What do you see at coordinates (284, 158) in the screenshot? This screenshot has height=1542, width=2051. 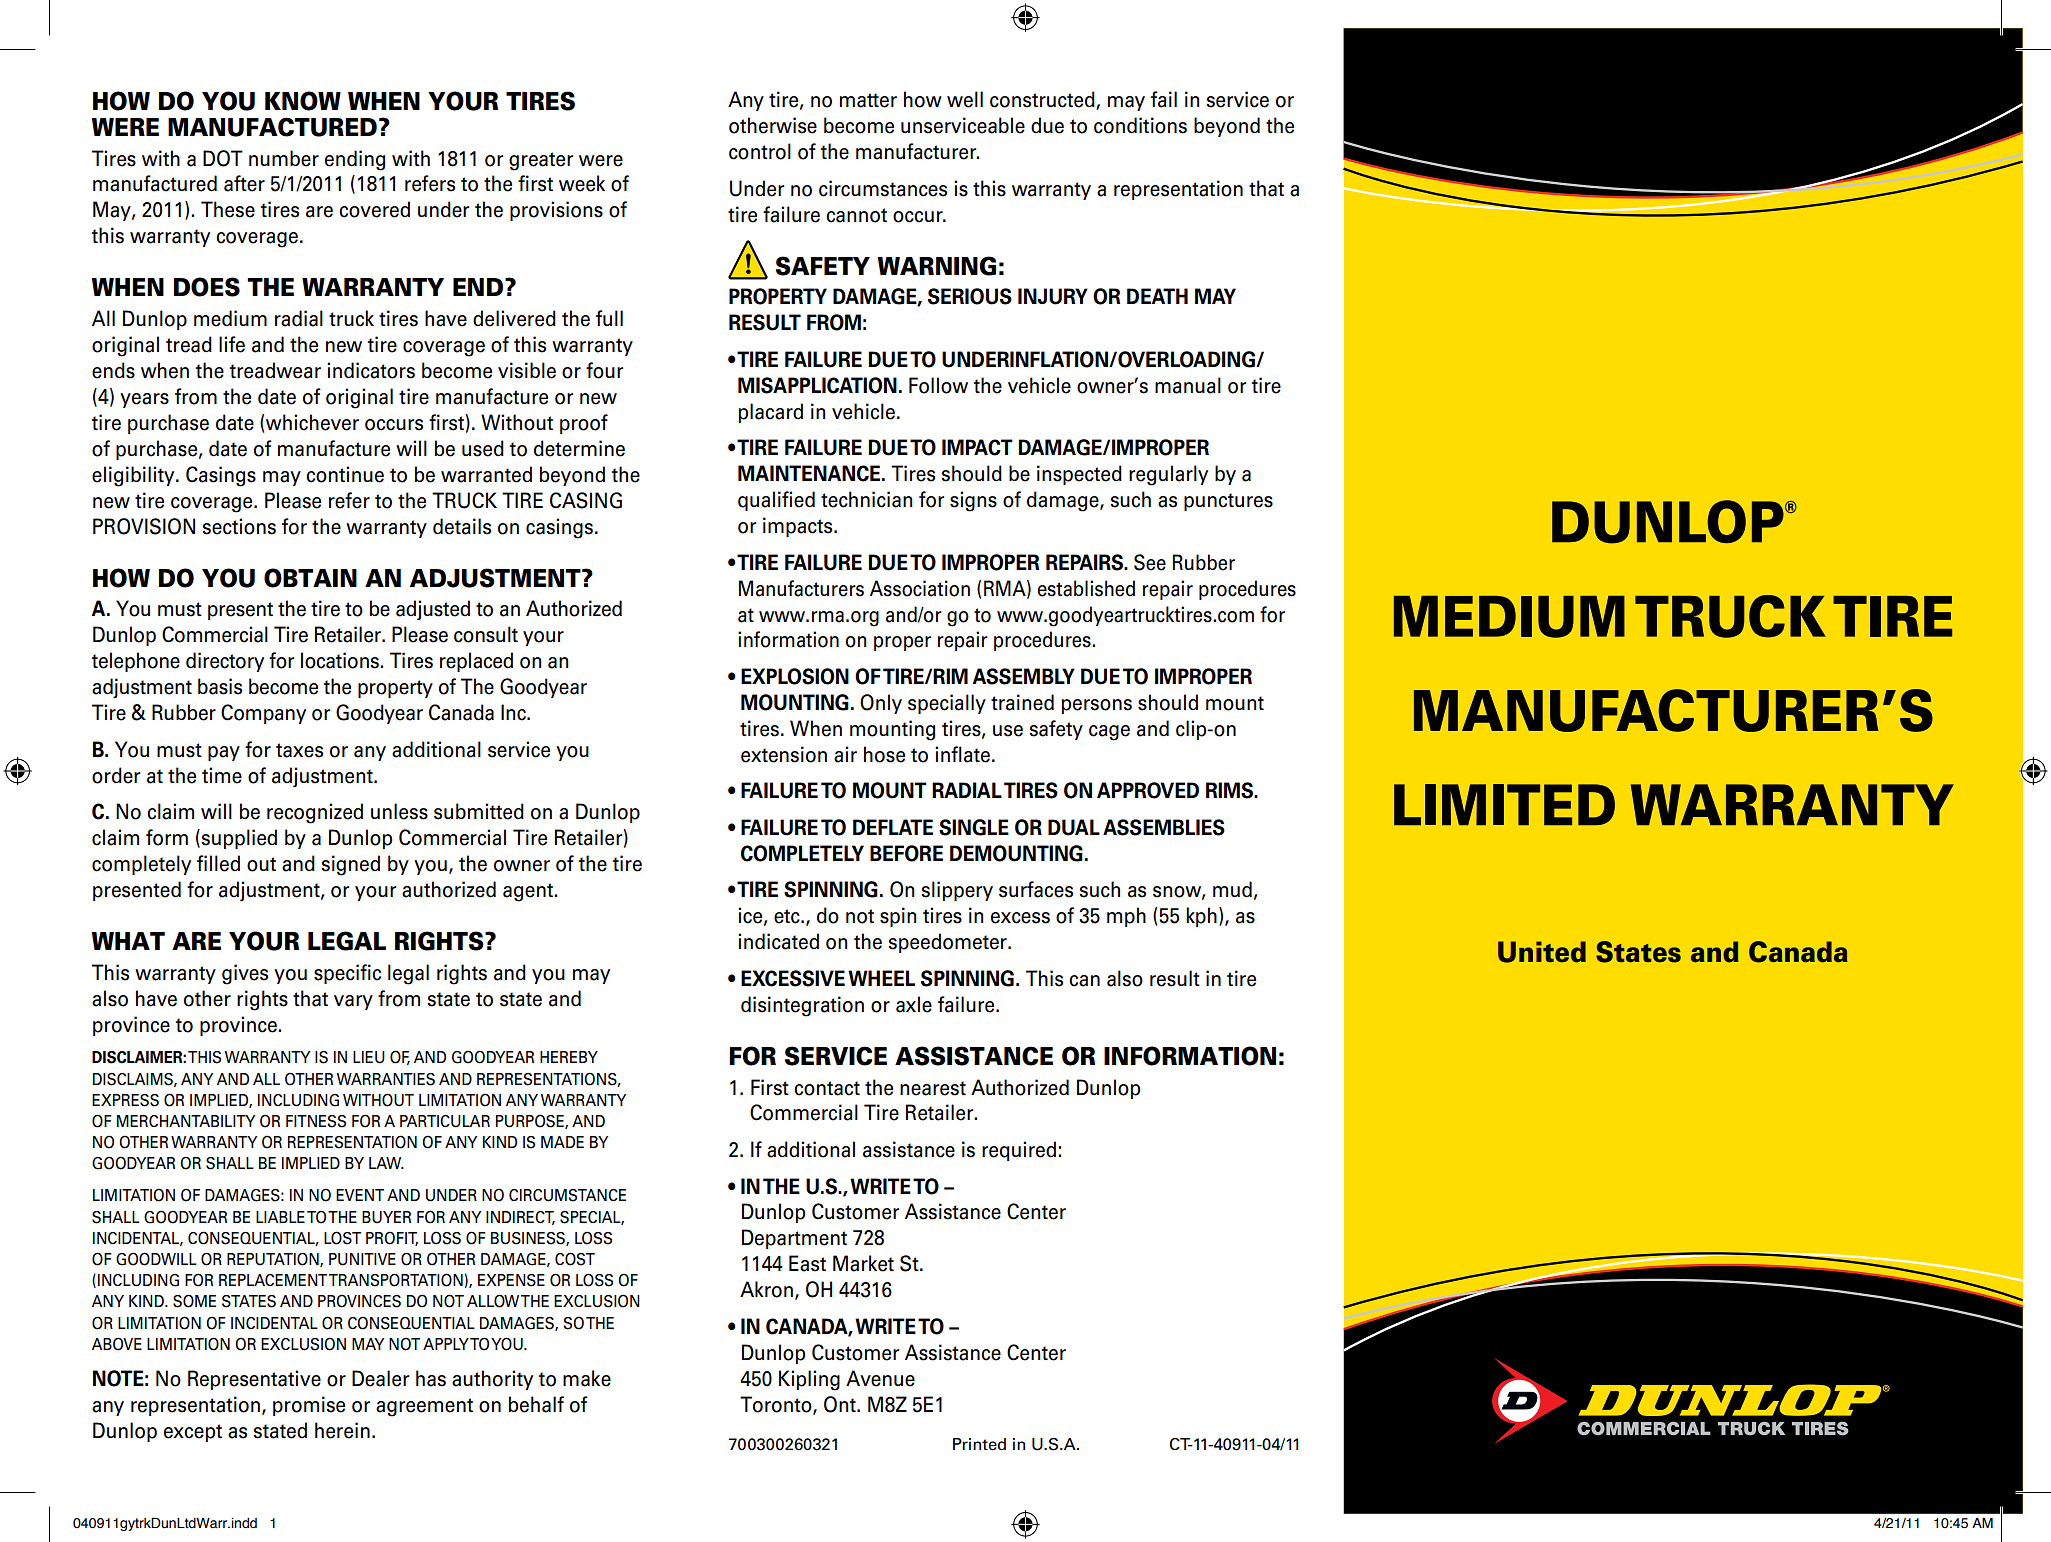 I see `number` at bounding box center [284, 158].
